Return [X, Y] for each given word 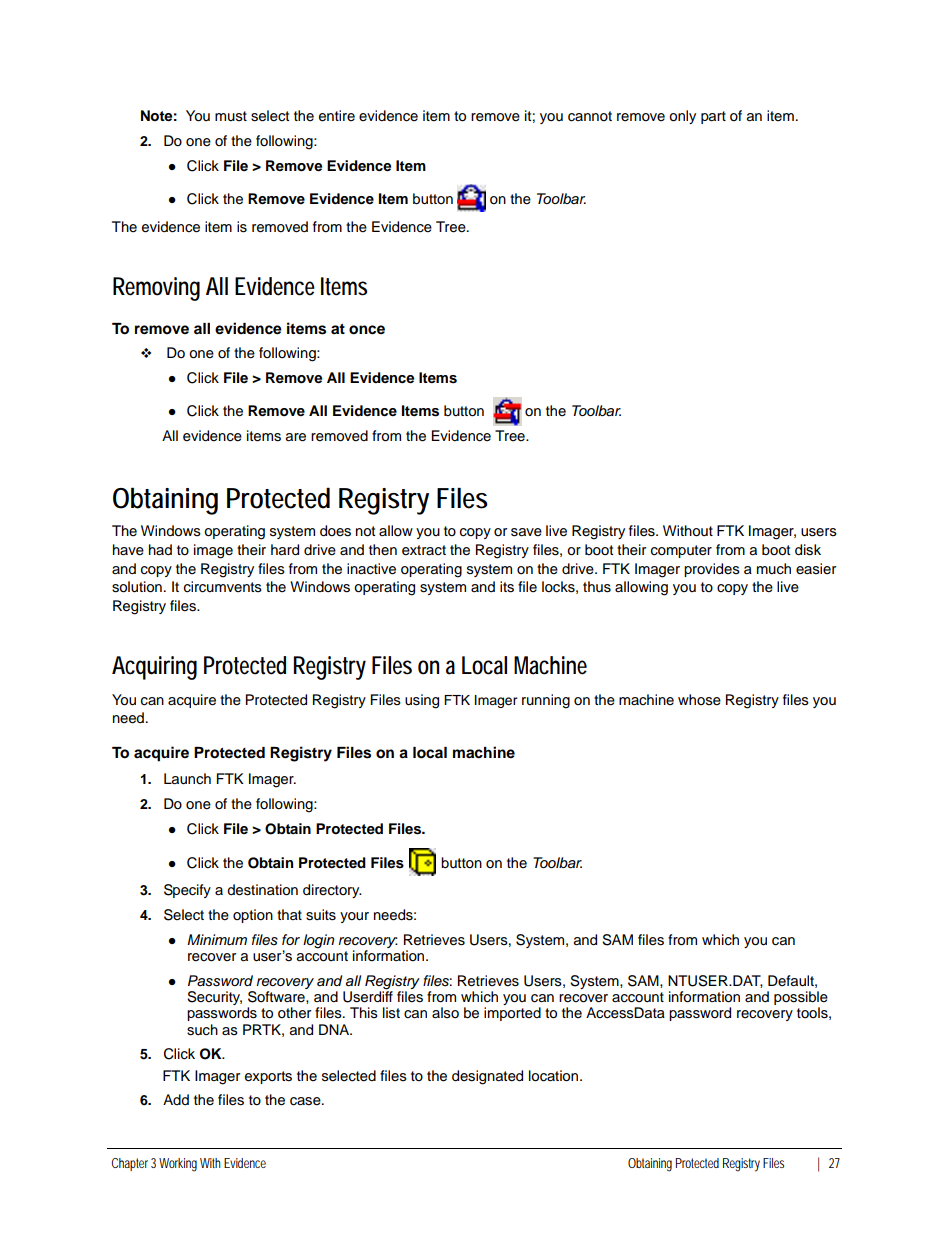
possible [801, 999]
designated [487, 1077]
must [231, 116]
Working [178, 1165]
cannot [590, 116]
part [713, 117]
